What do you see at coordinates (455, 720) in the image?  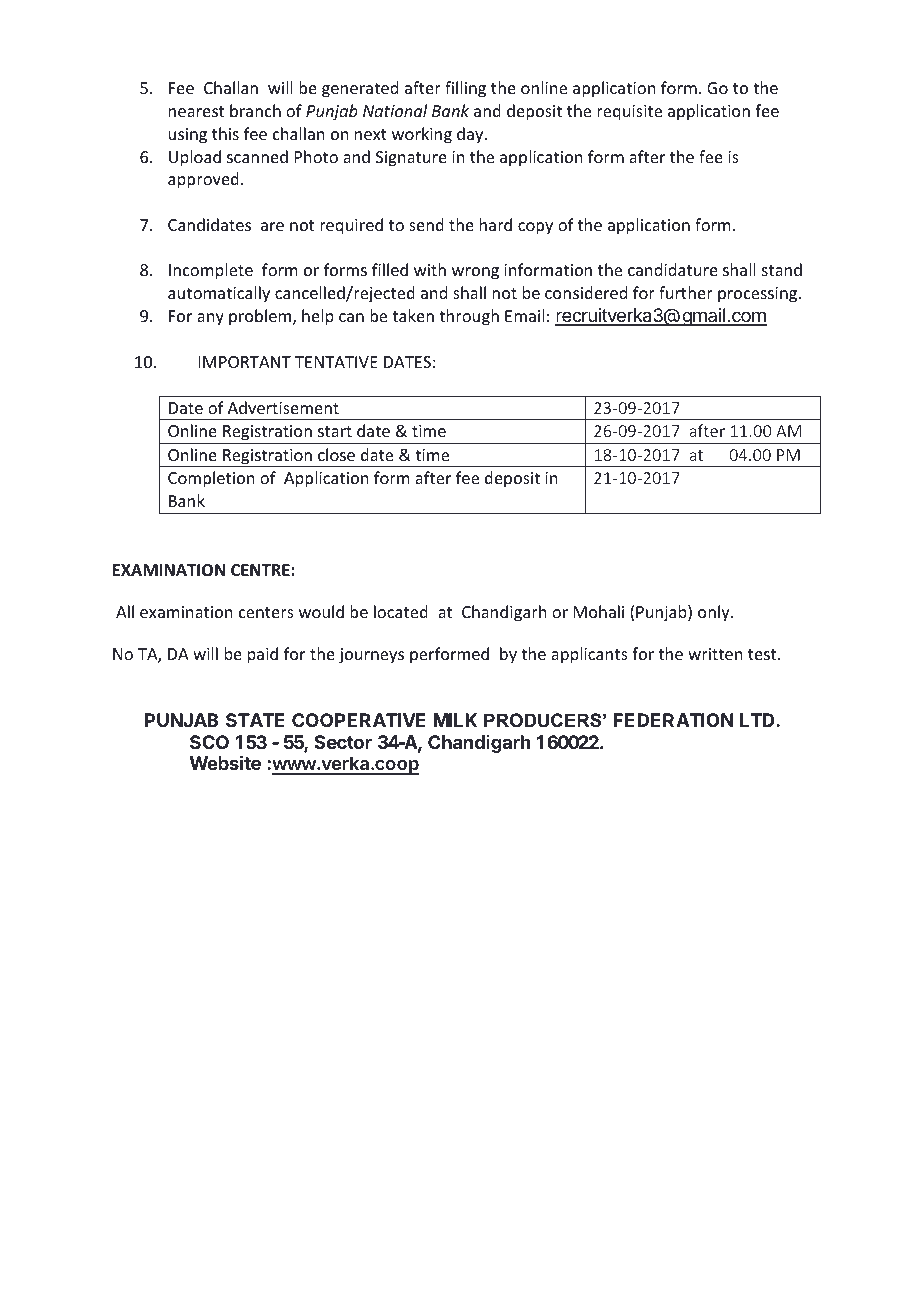 I see `MILK` at bounding box center [455, 720].
